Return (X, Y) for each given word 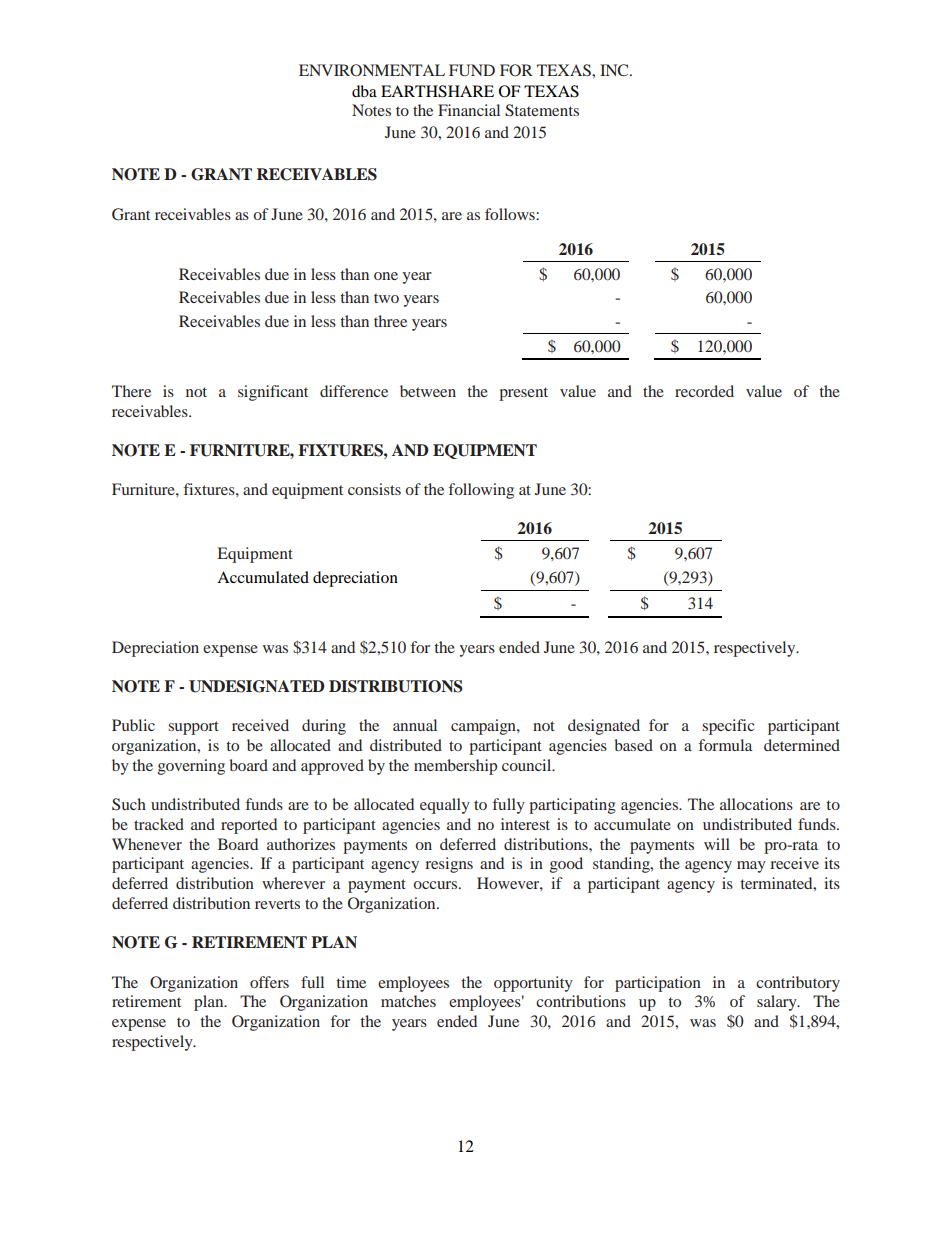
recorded (704, 391)
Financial (469, 110)
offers (269, 982)
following (481, 491)
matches (408, 1001)
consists (374, 489)
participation (658, 984)
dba (364, 91)
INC (615, 70)
